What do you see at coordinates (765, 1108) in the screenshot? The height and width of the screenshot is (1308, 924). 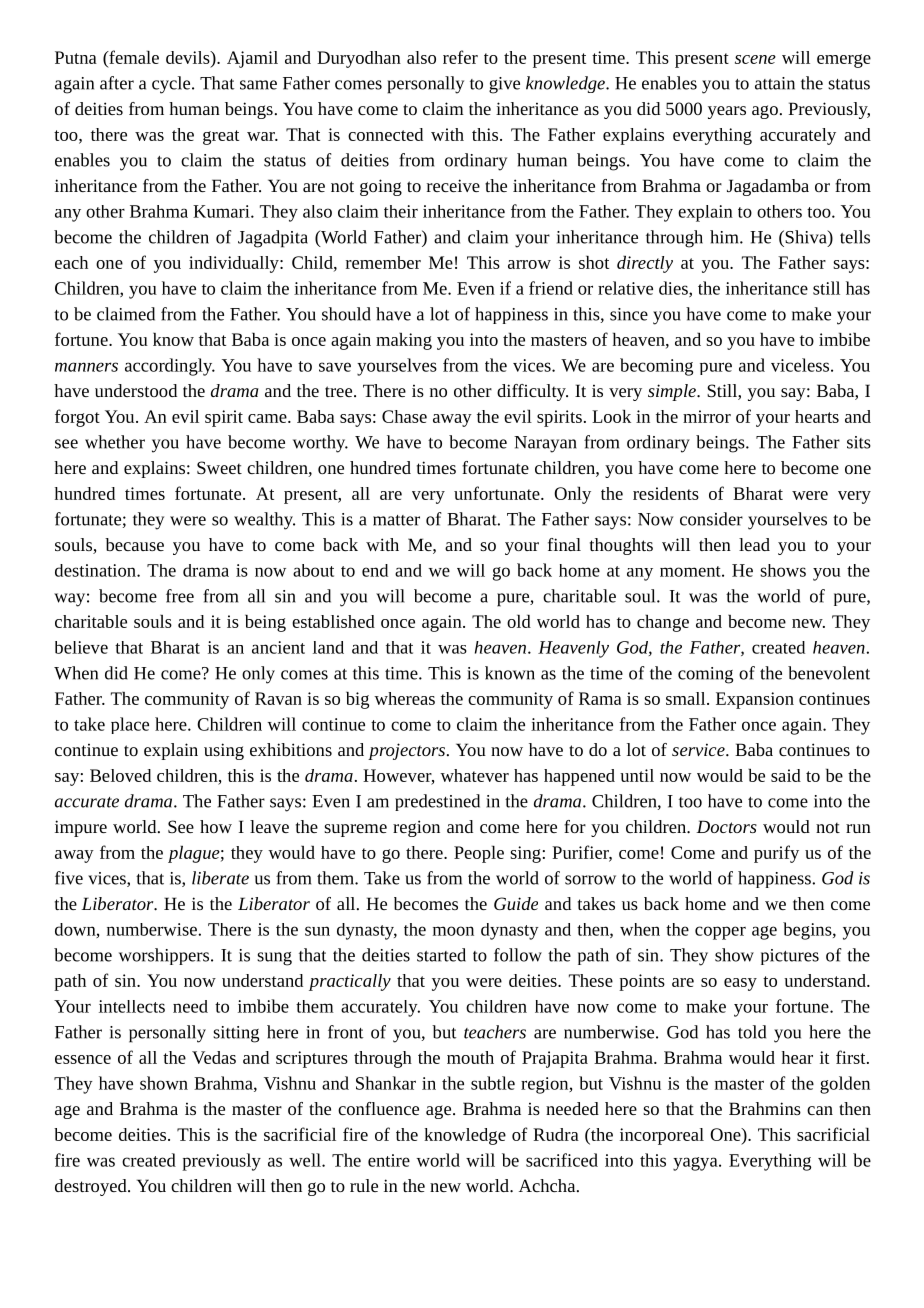 I see `Brahmins` at bounding box center [765, 1108].
